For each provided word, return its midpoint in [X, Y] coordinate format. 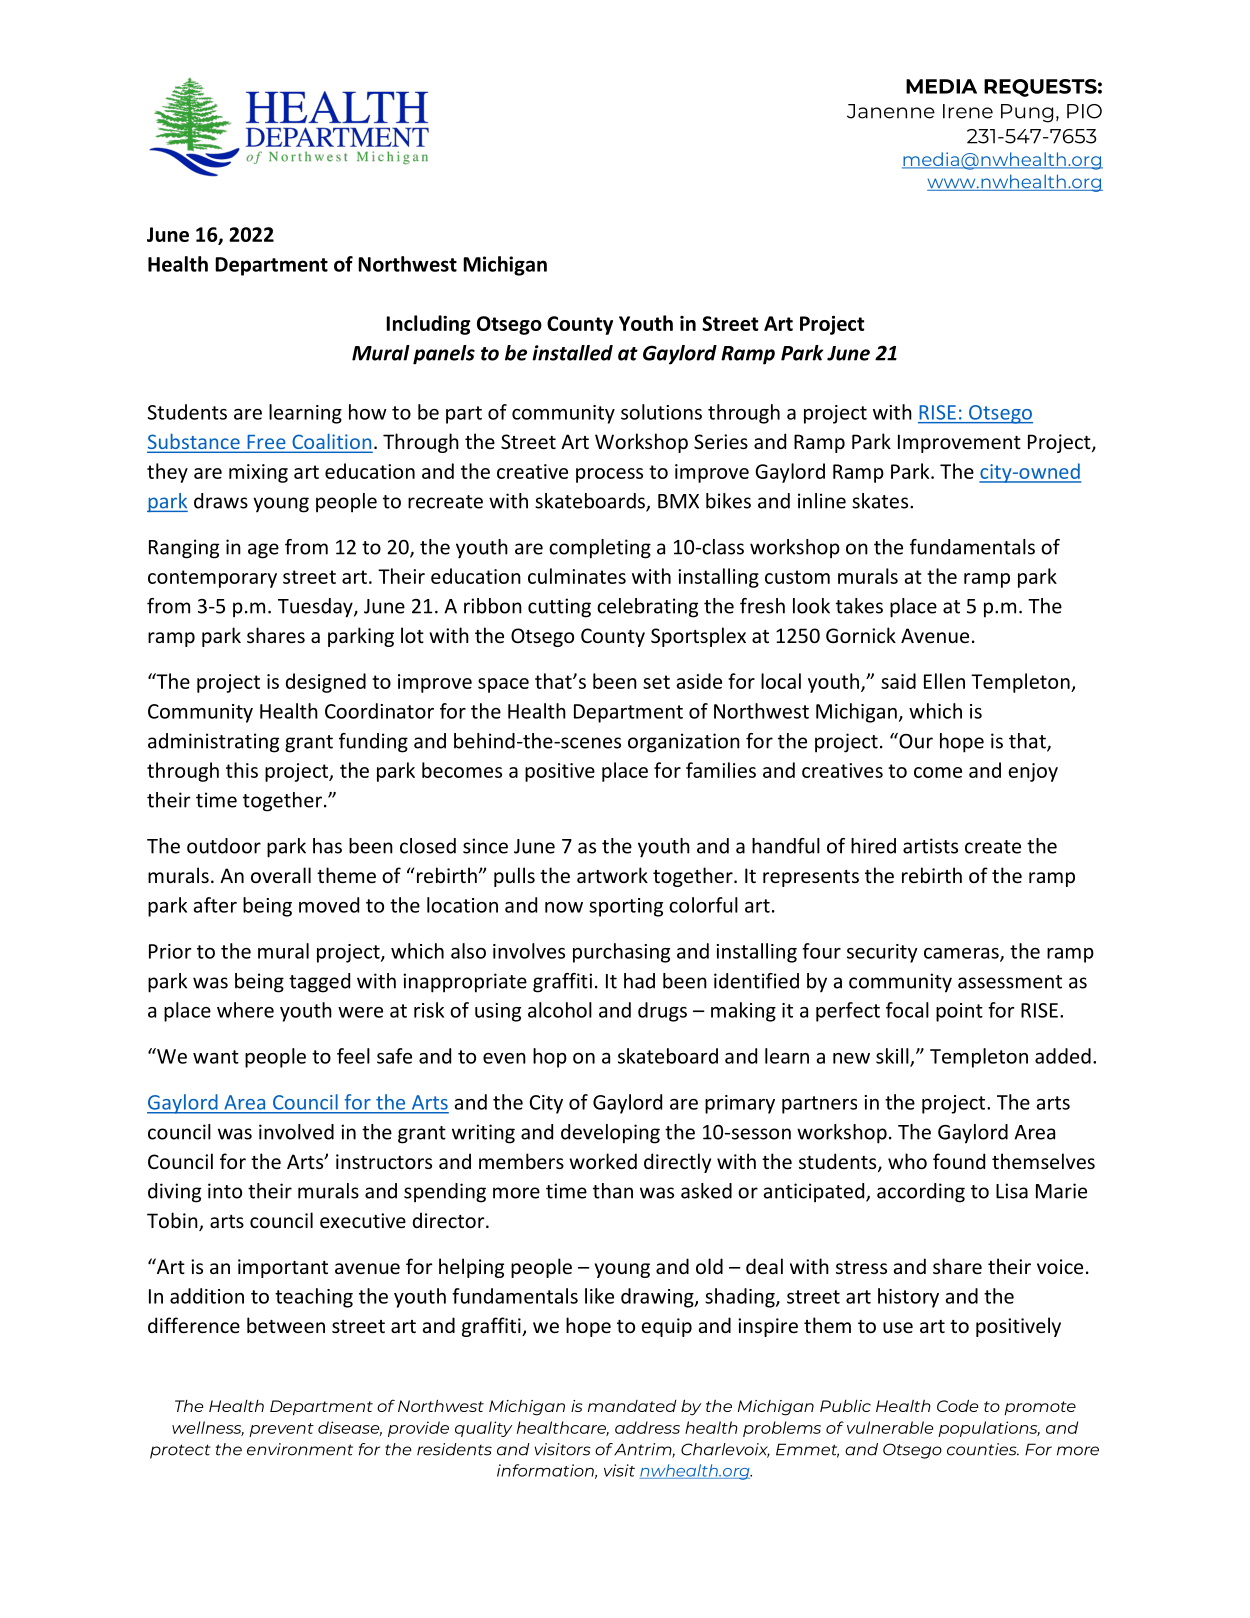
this [242, 770]
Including [428, 325]
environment [300, 1449]
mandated [632, 1406]
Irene [968, 111]
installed [572, 353]
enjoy [1033, 772]
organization [684, 743]
